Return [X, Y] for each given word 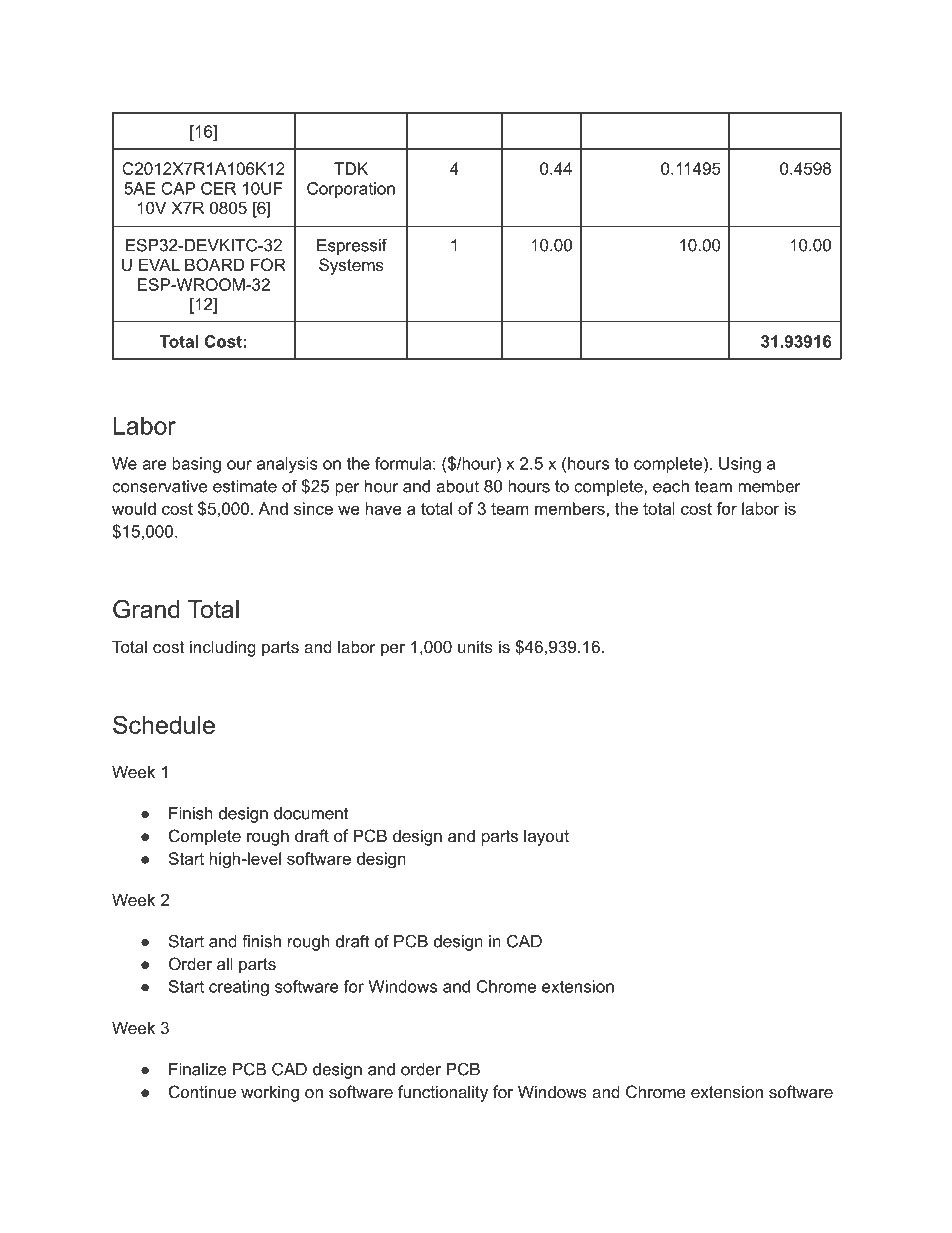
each [671, 486]
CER [218, 188]
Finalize [198, 1069]
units [475, 646]
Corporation [351, 190]
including [223, 648]
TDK [351, 168]
